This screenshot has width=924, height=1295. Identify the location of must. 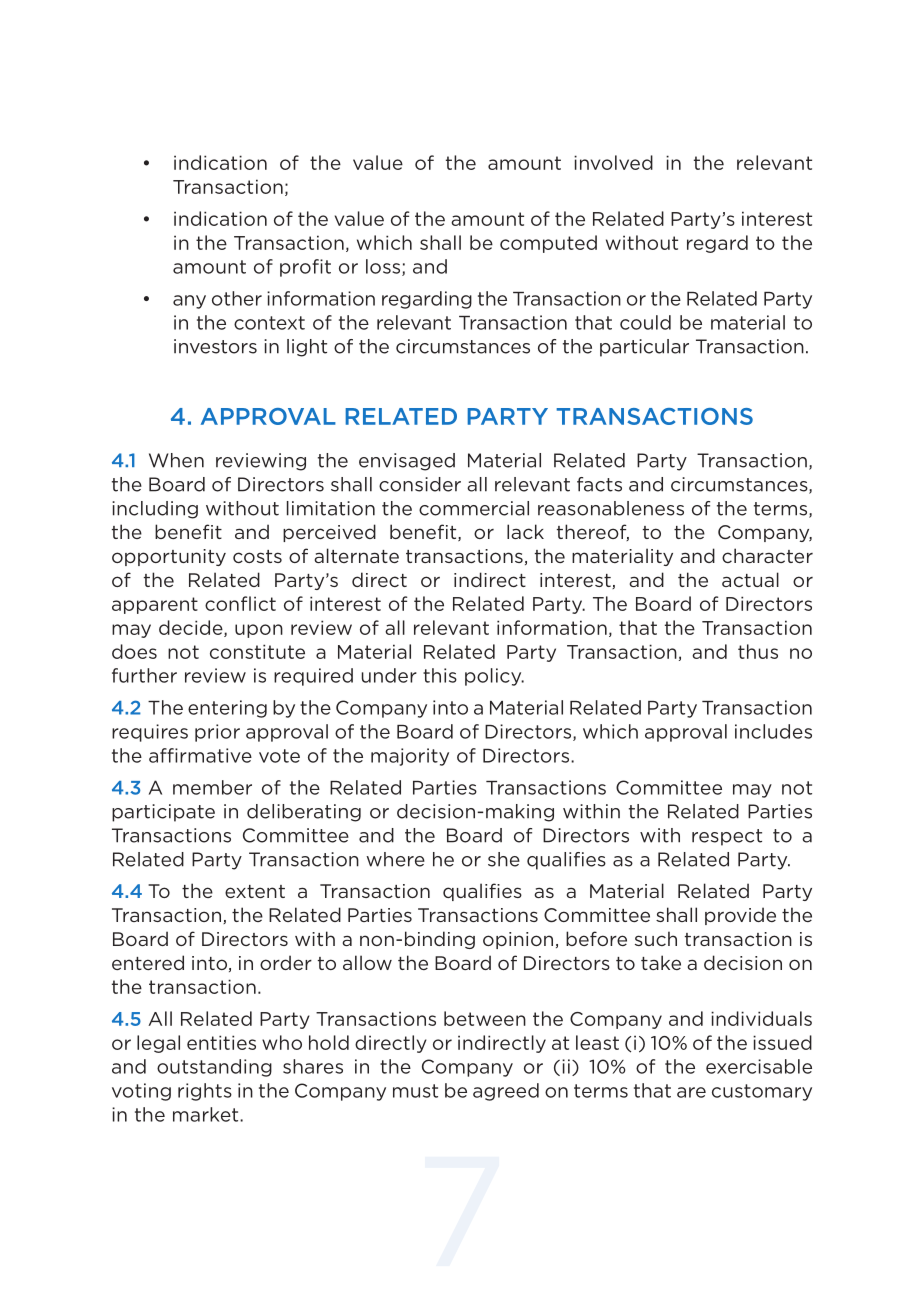
(415, 1091).
